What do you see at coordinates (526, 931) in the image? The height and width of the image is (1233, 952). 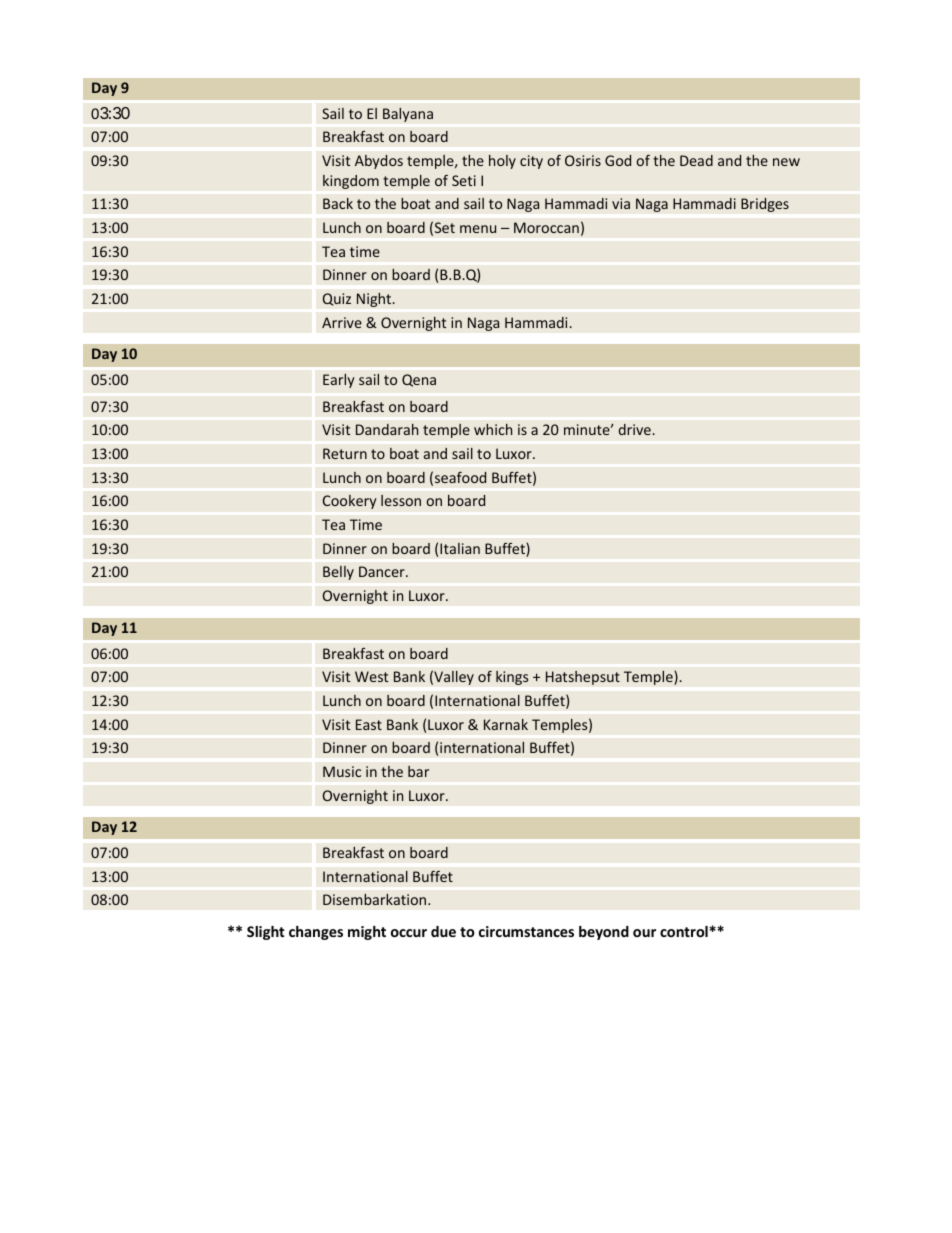 I see `circumstances` at bounding box center [526, 931].
